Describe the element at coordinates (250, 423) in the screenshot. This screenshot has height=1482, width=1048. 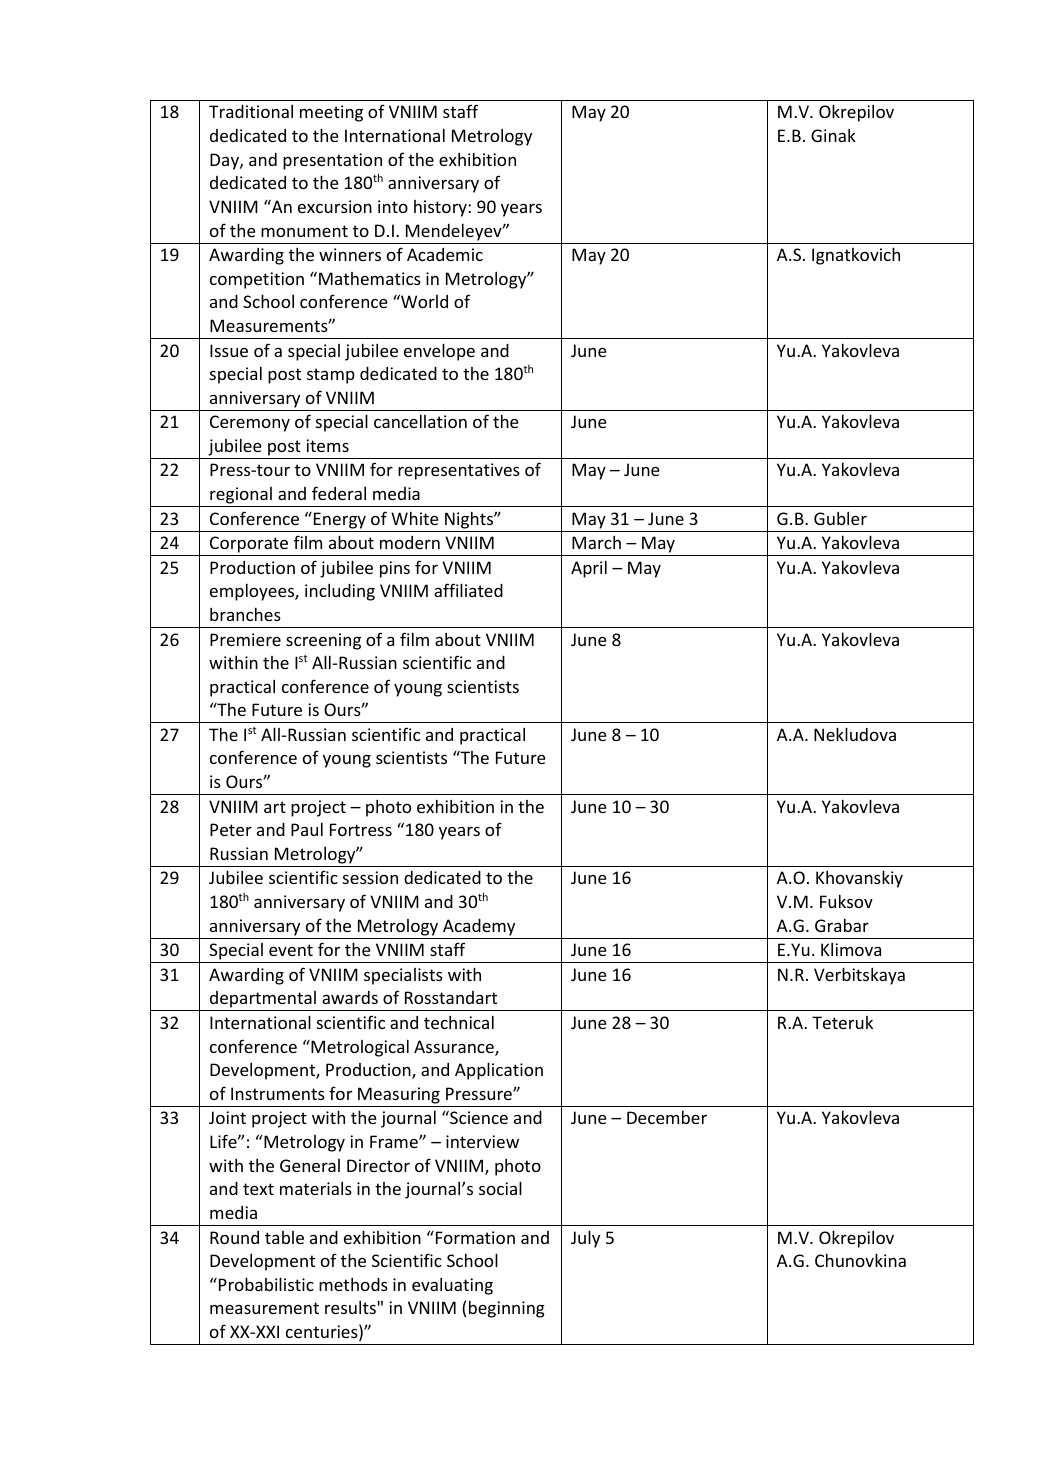
I see `Ceremony` at that location.
